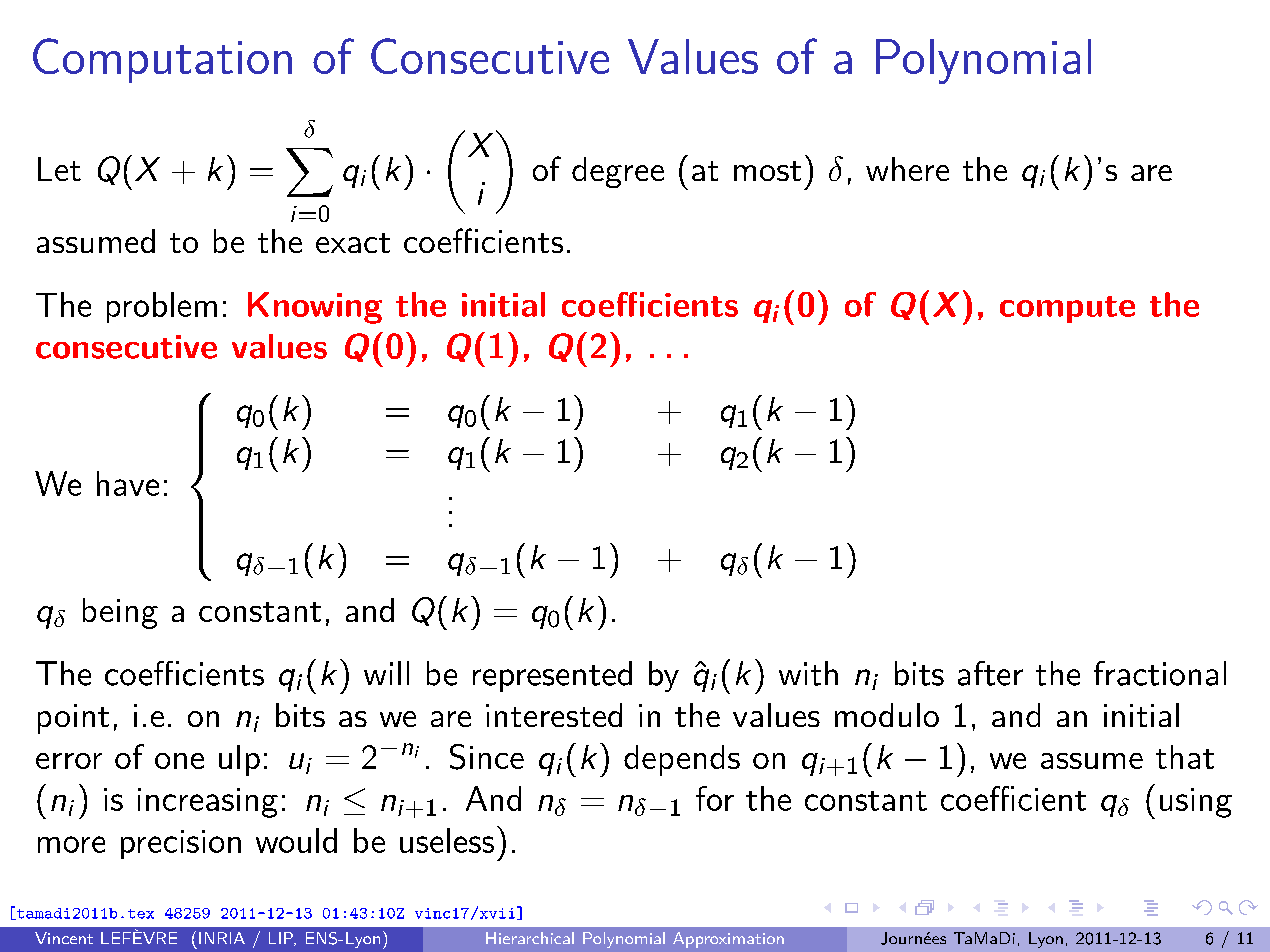  Describe the element at coordinates (162, 60) in the screenshot. I see `Computation` at that location.
